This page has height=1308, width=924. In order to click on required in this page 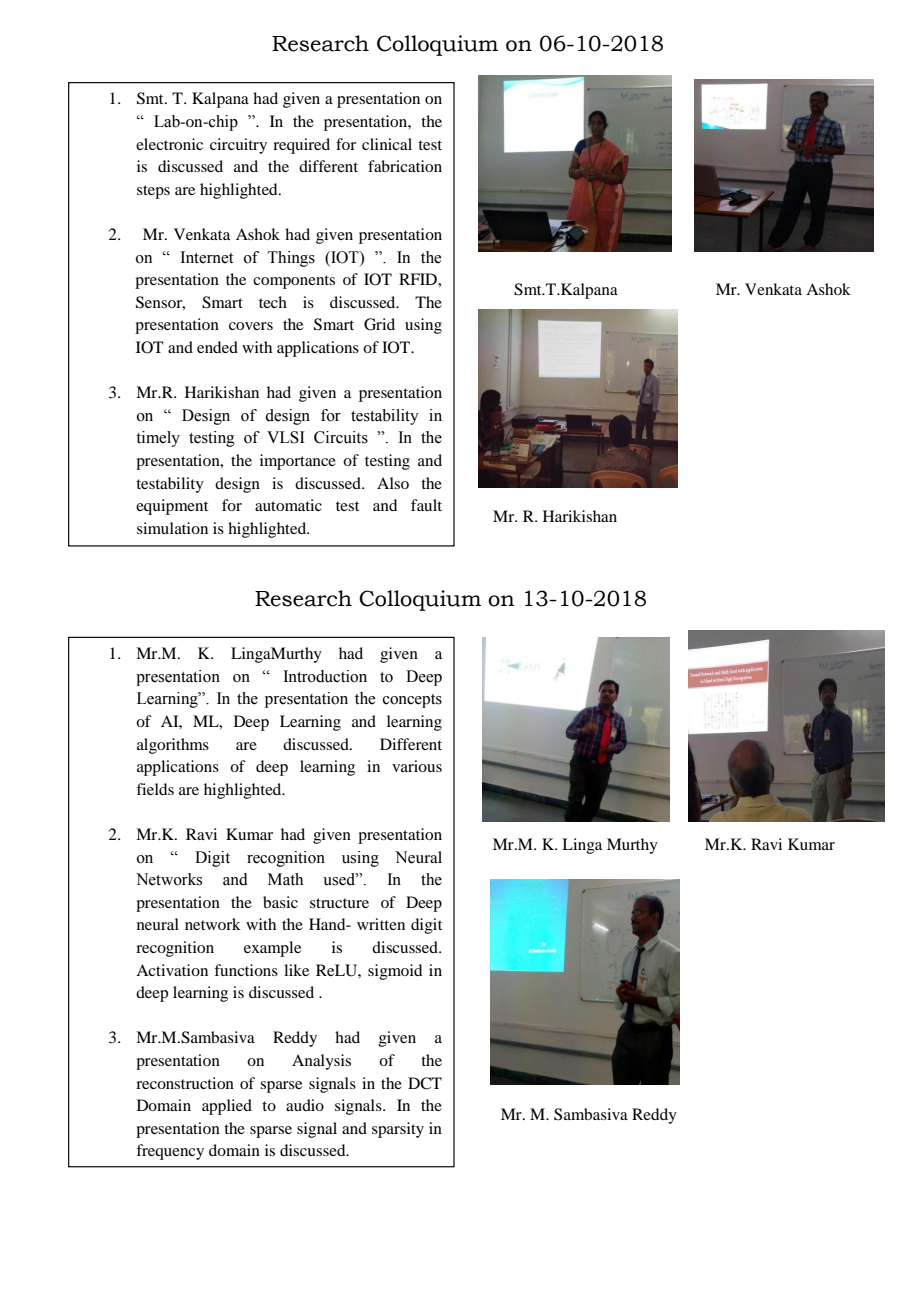, I will do `click(301, 146)`.
